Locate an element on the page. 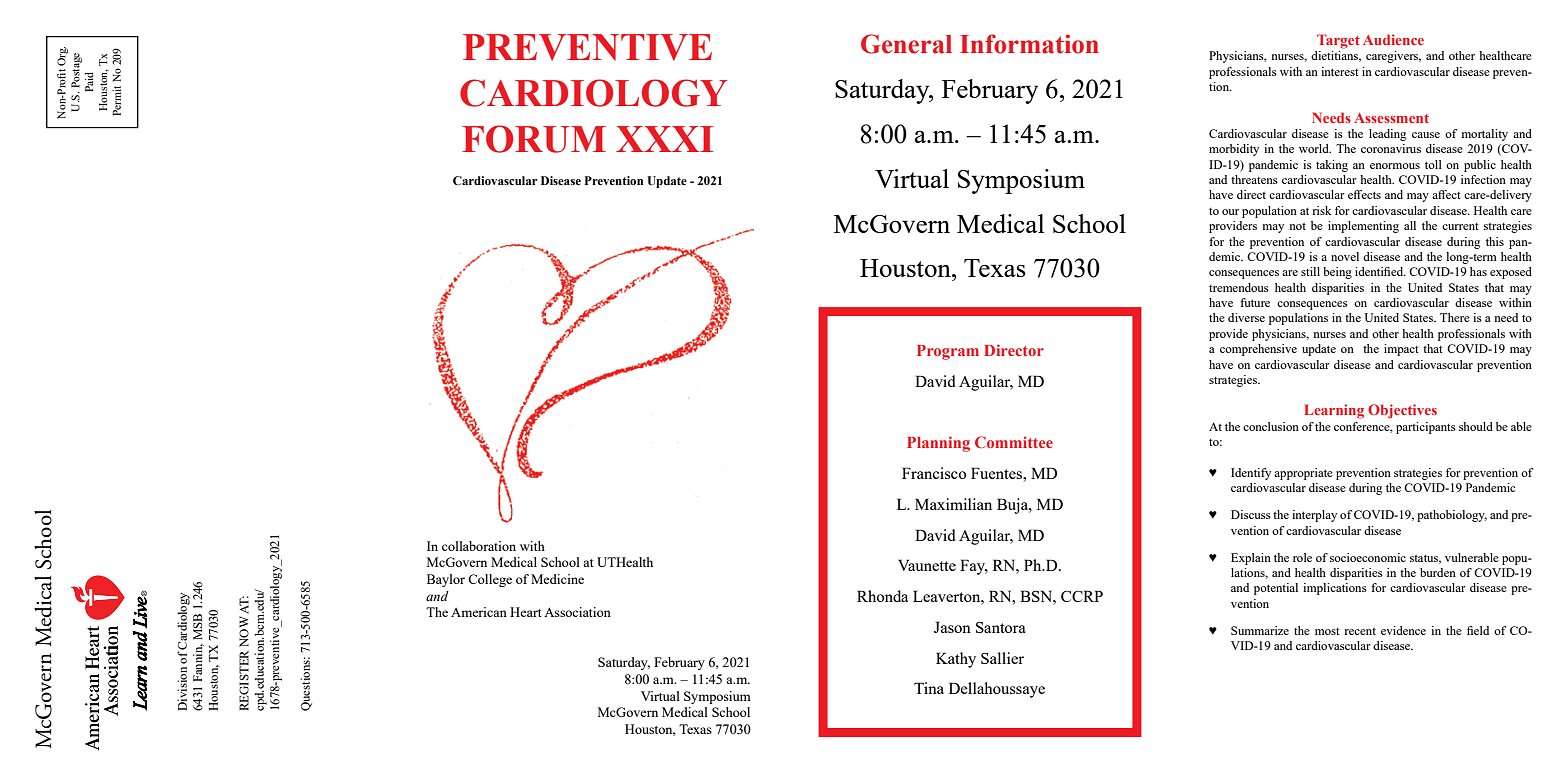  Heart is located at coordinates (525, 612).
